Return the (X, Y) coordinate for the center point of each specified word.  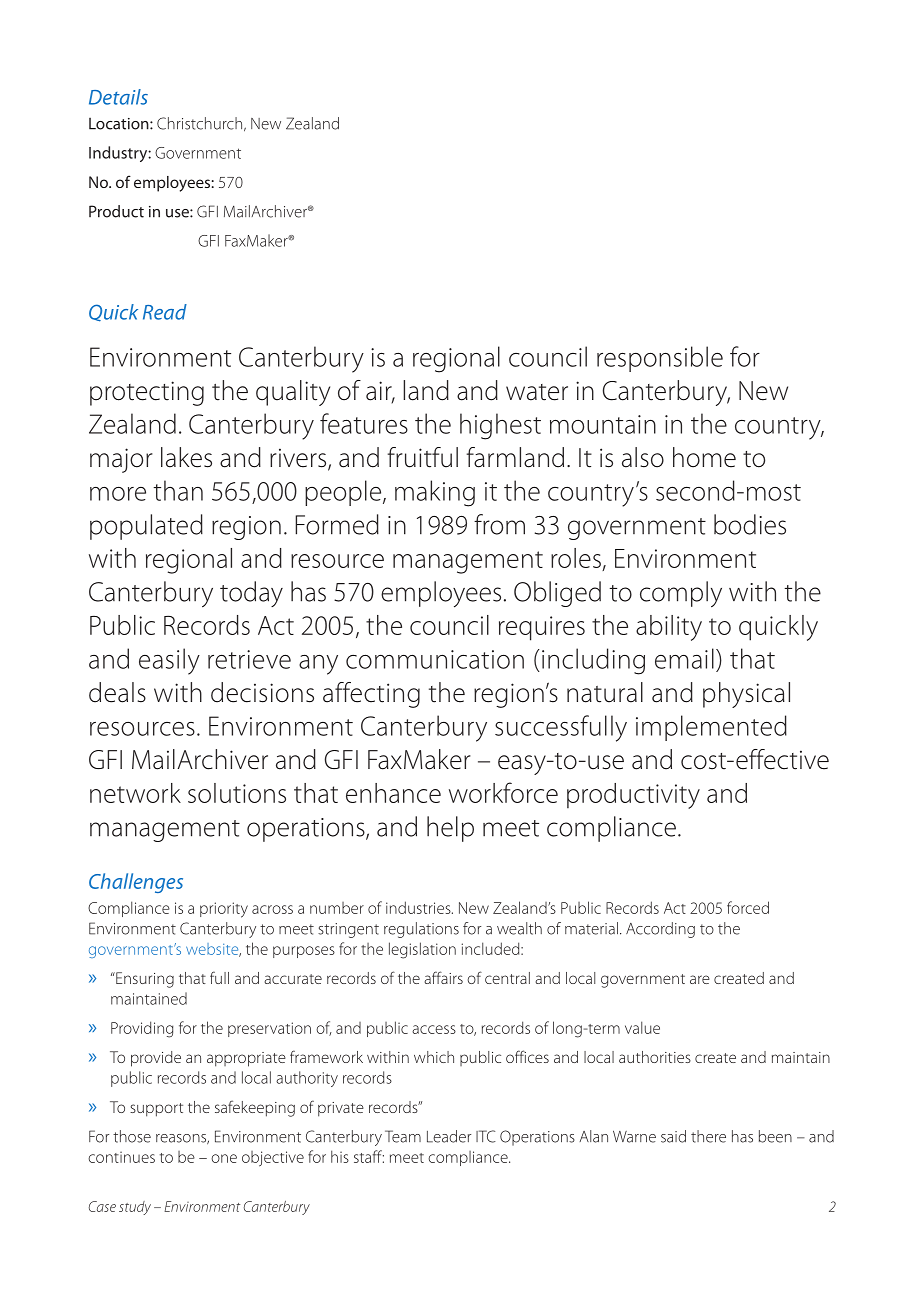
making (435, 493)
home (704, 457)
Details (118, 97)
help (450, 829)
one (224, 1158)
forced (748, 907)
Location (120, 124)
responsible (660, 359)
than (178, 490)
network (135, 793)
